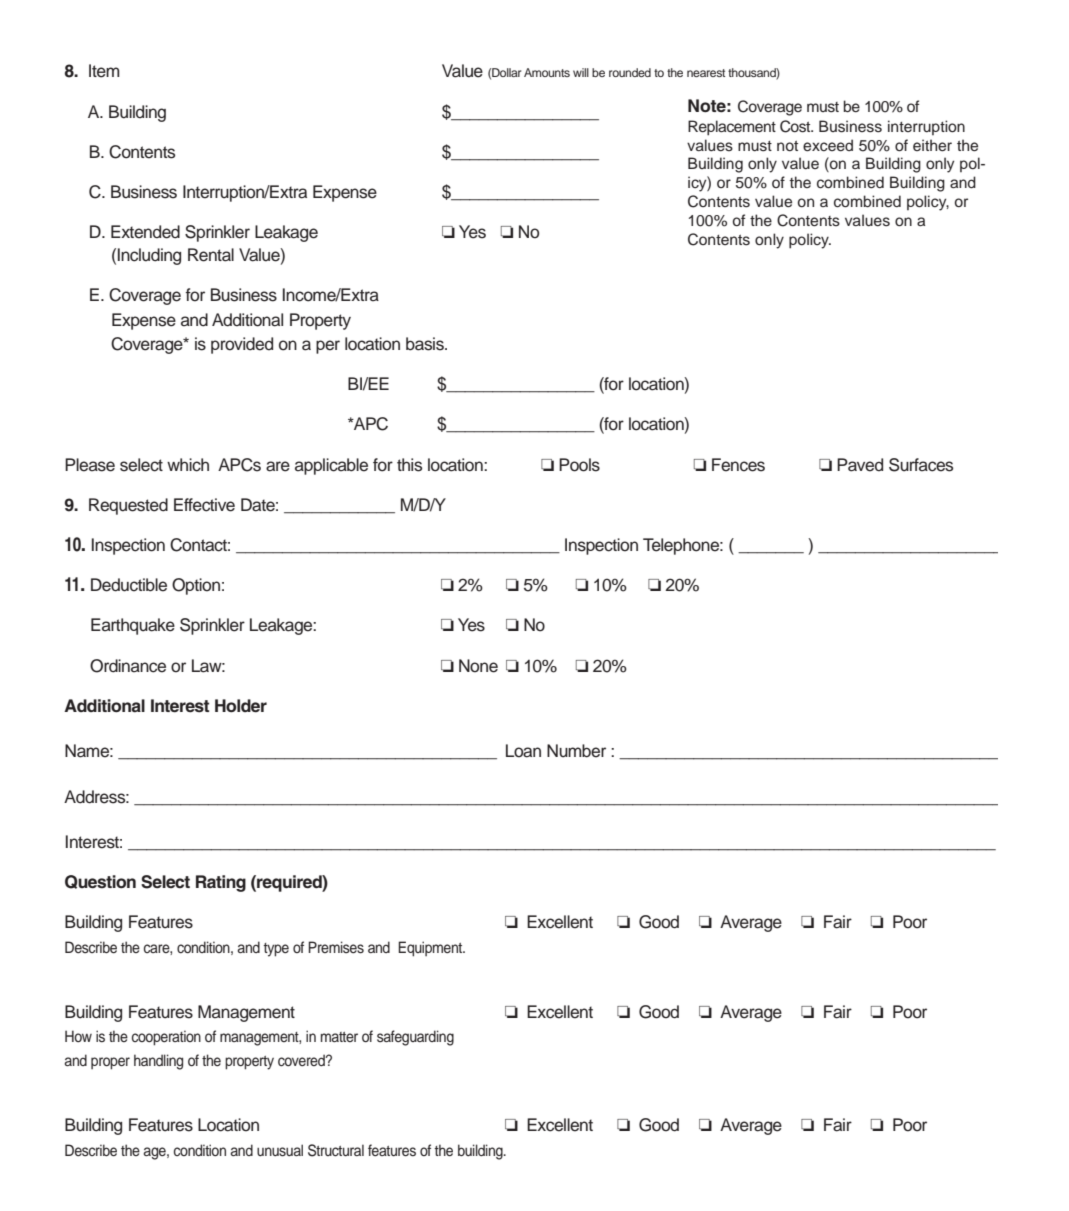  What do you see at coordinates (104, 71) in the screenshot?
I see `Item` at bounding box center [104, 71].
